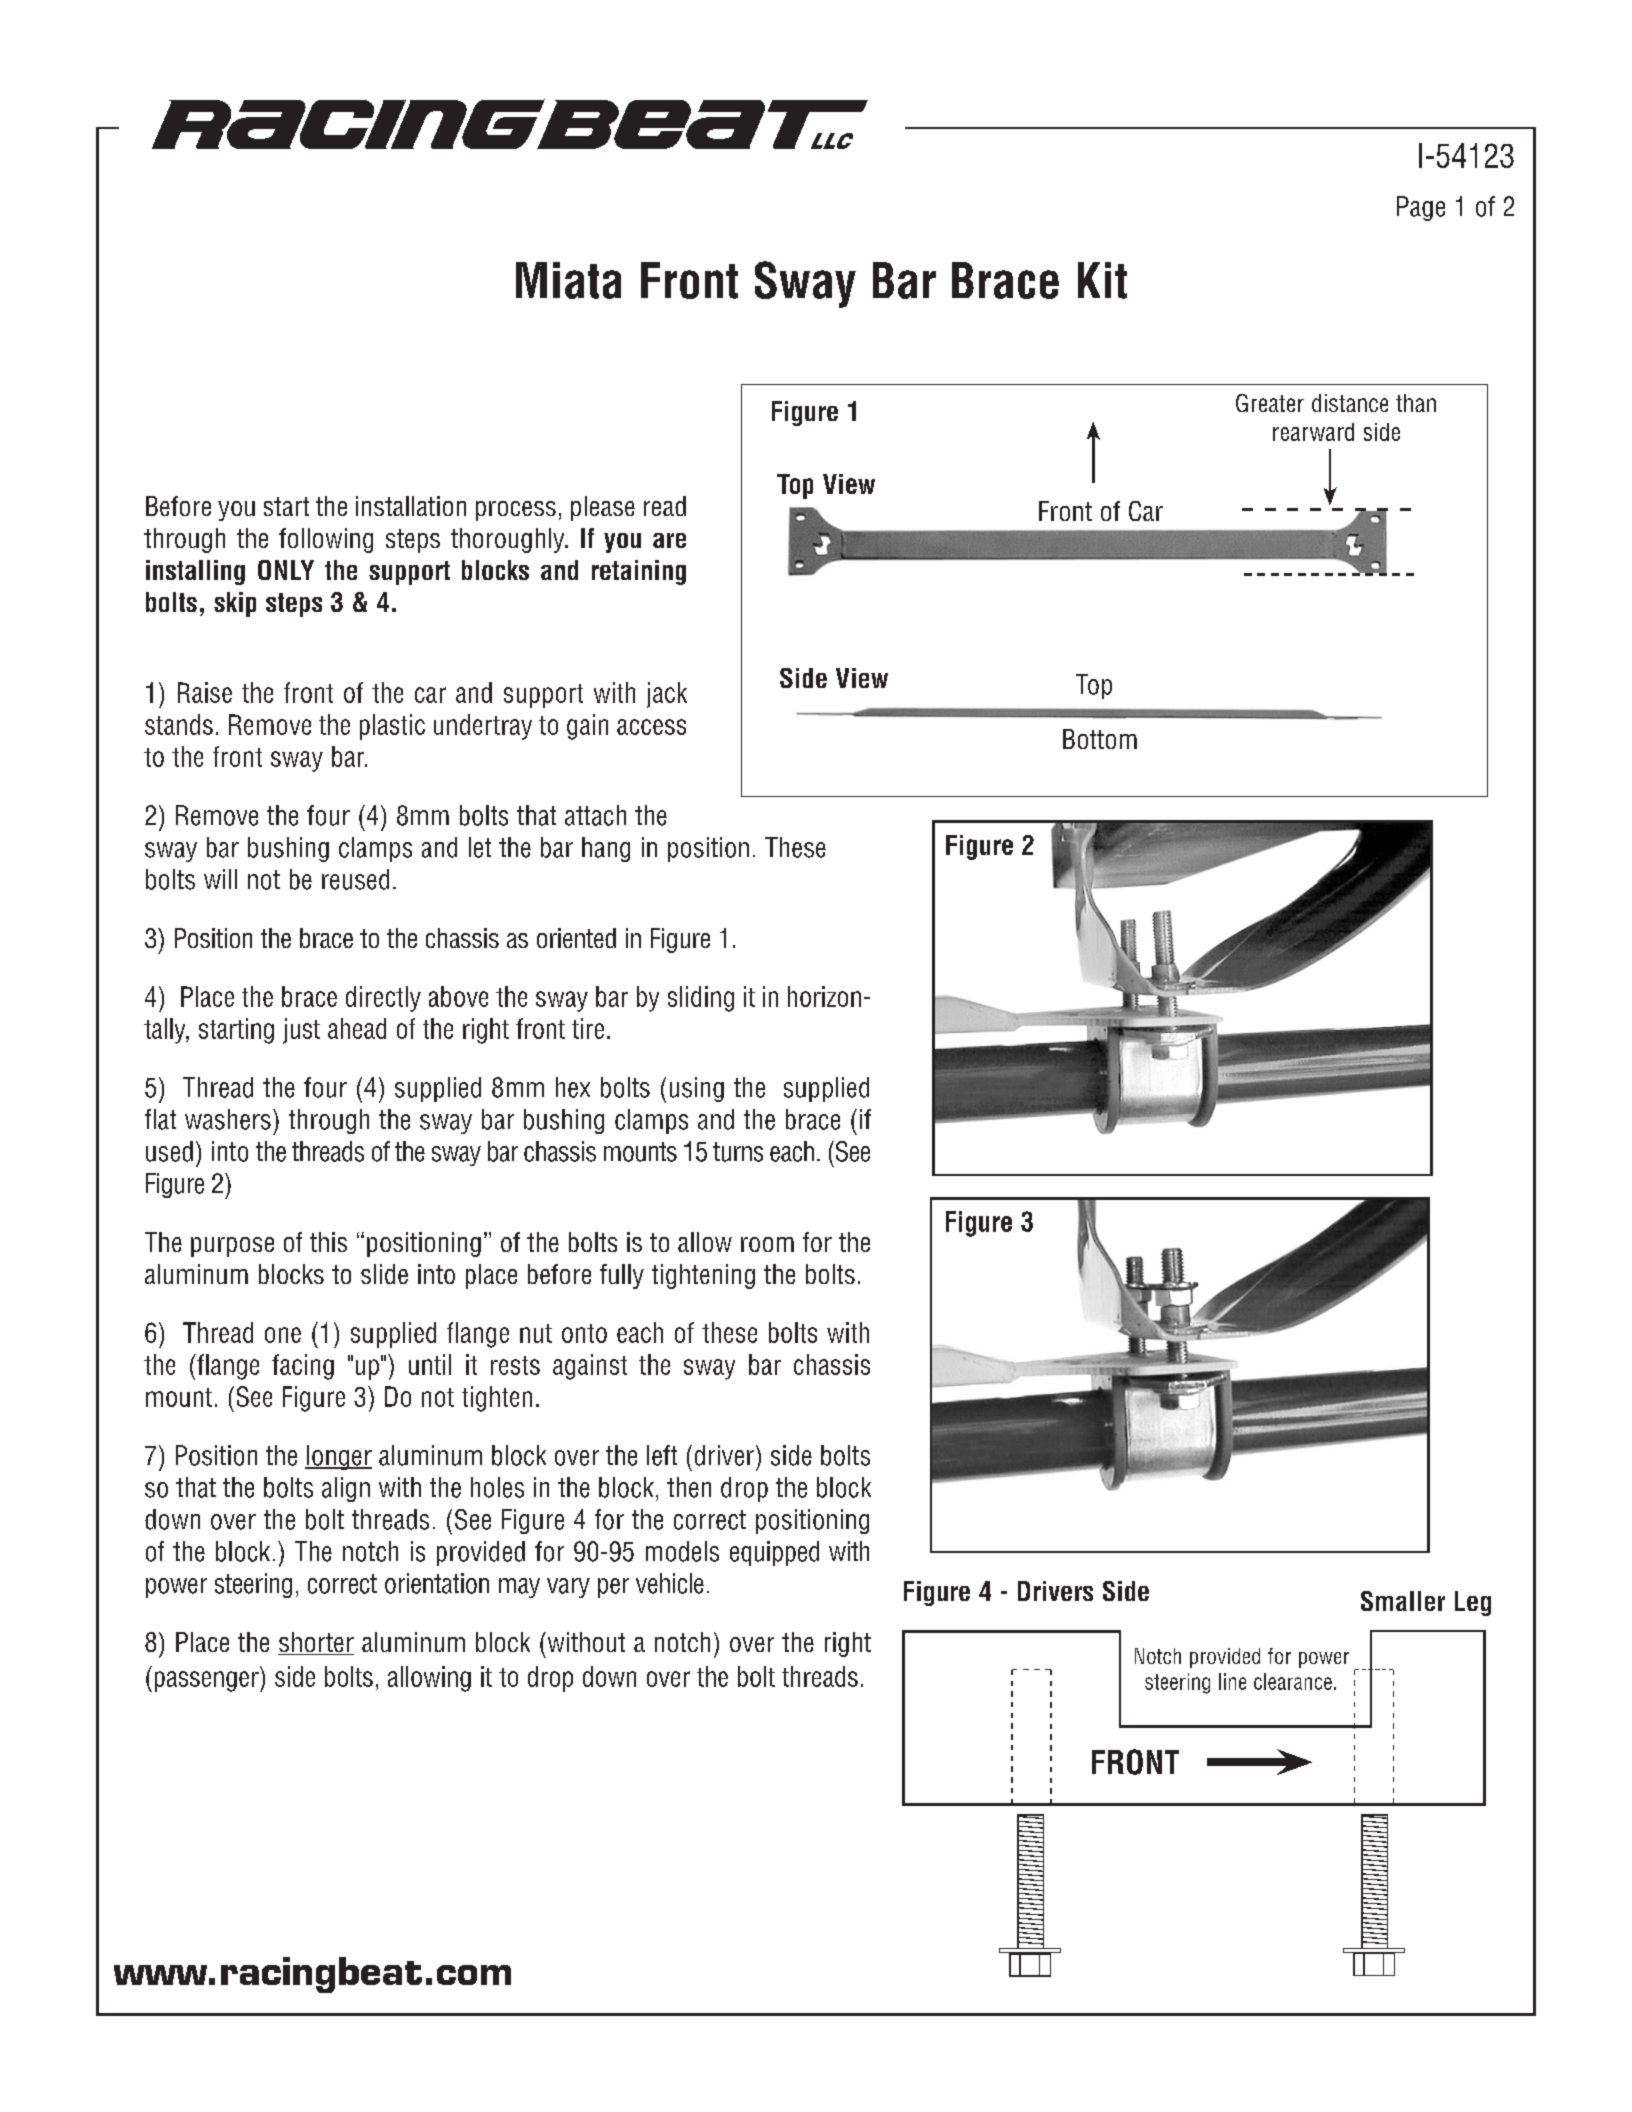 Image resolution: width=1632 pixels, height=2112 pixels. Describe the element at coordinates (774, 1553) in the screenshot. I see `equipped` at that location.
